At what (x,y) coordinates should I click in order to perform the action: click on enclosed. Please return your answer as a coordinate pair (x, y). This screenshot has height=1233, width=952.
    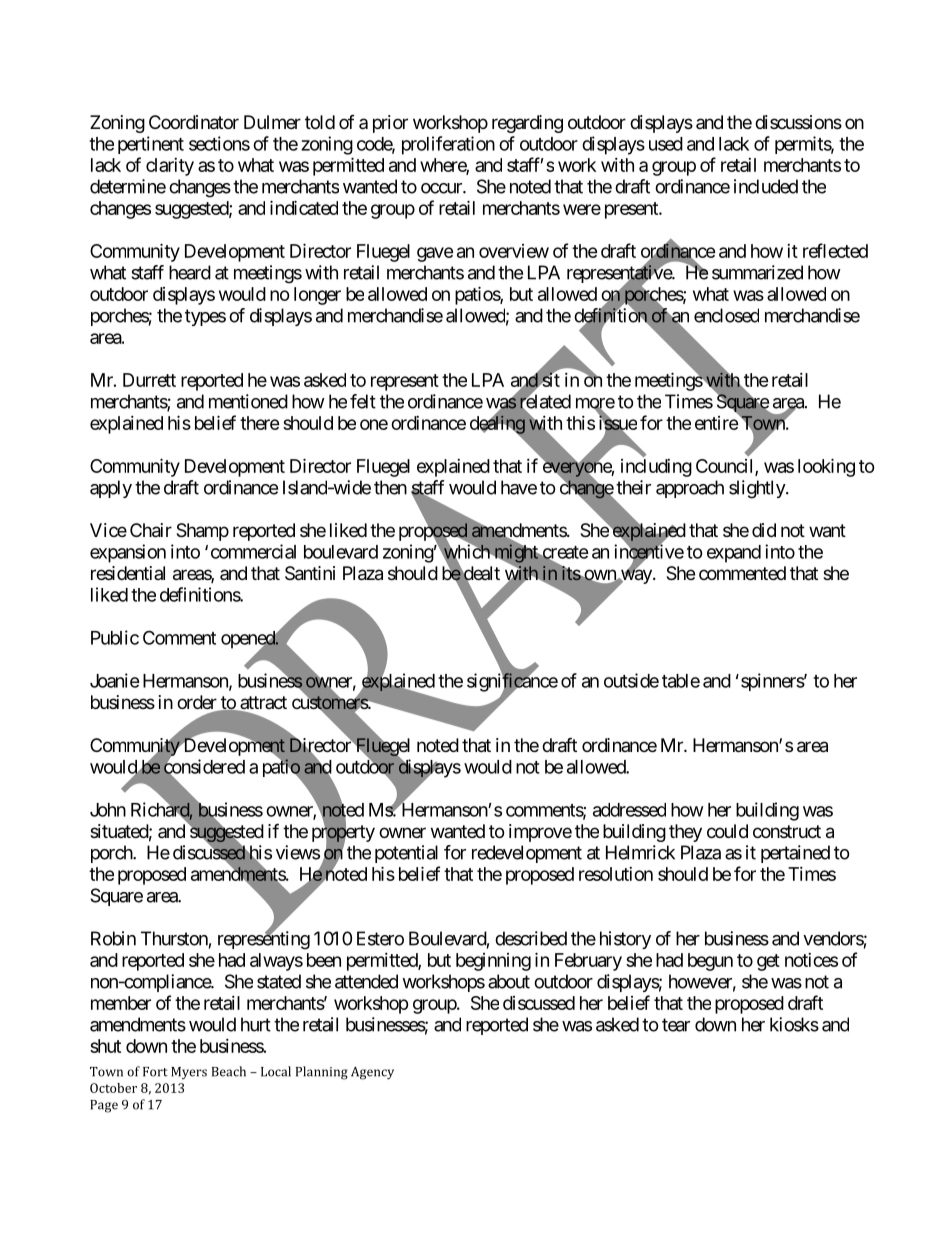
    Looking at the image, I should click on (726, 315).
